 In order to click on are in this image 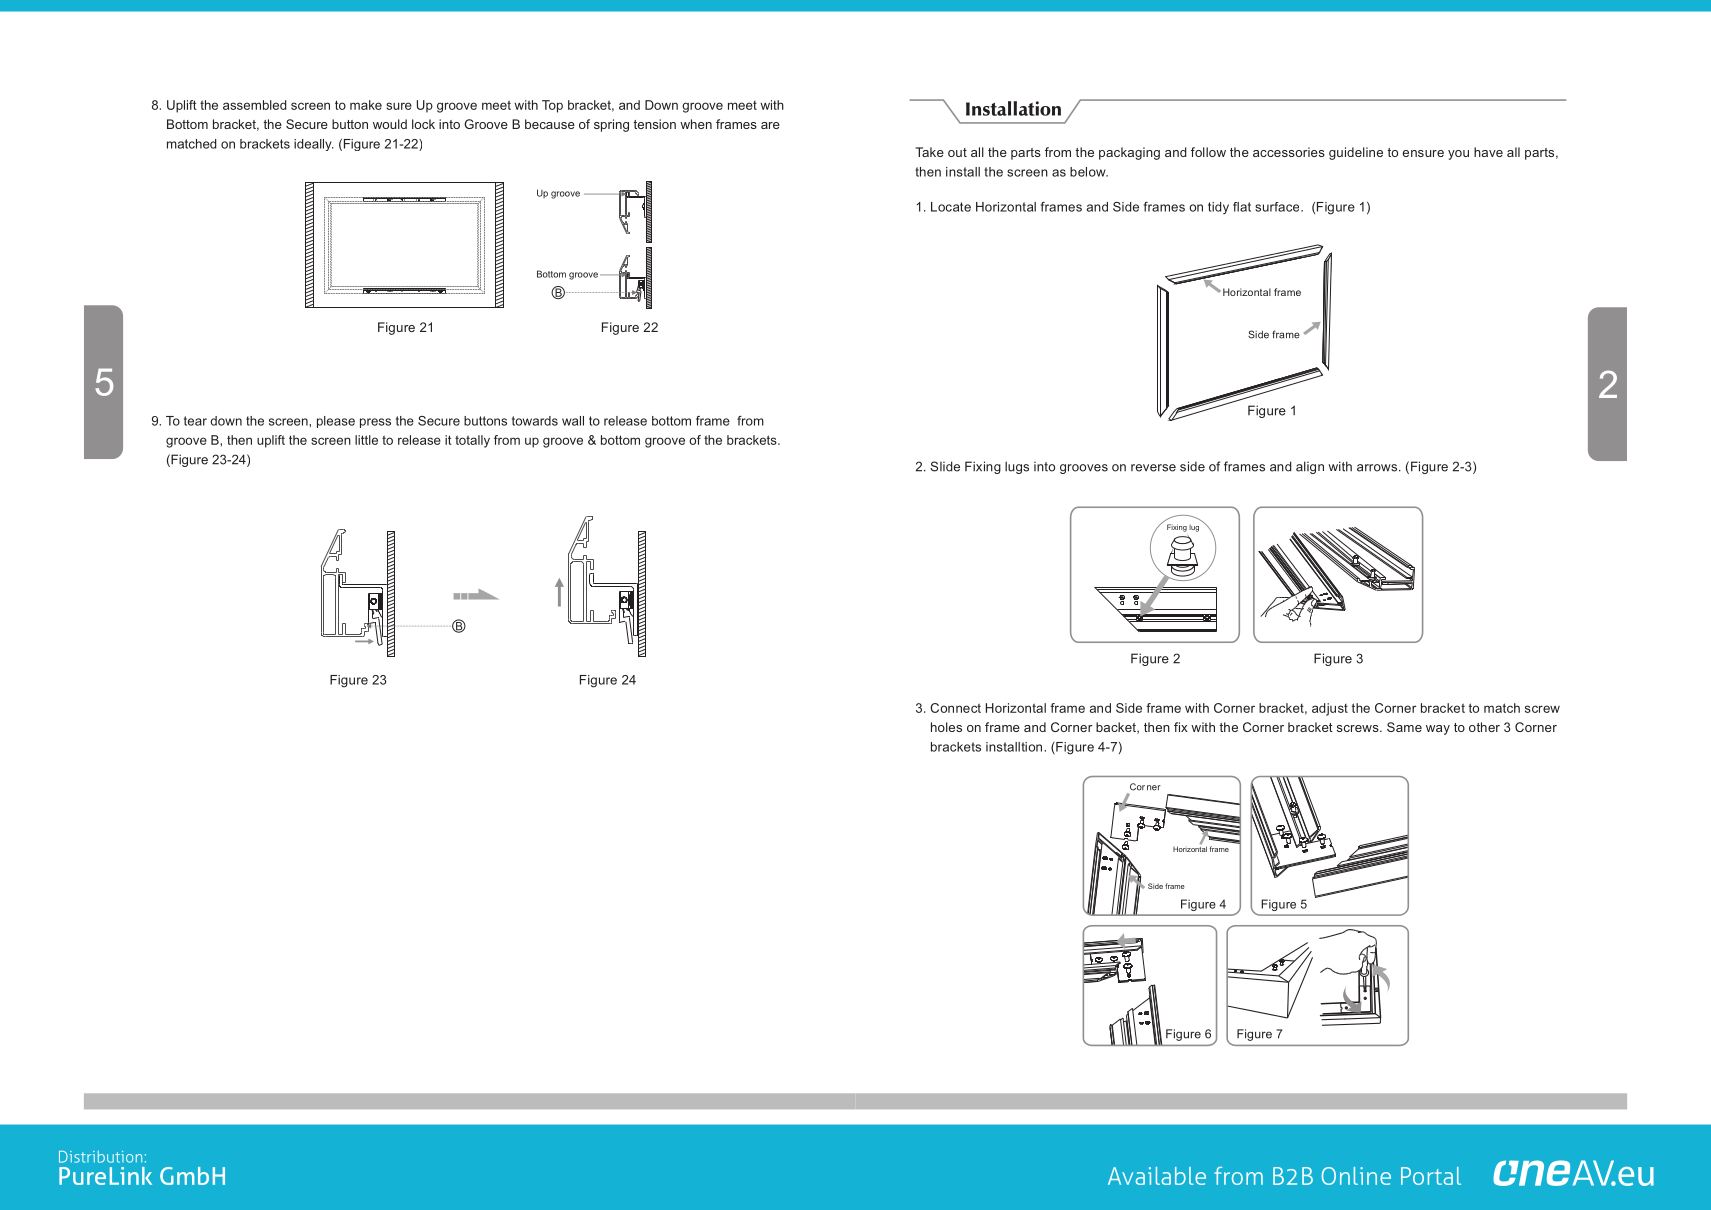, I will do `click(770, 125)`.
